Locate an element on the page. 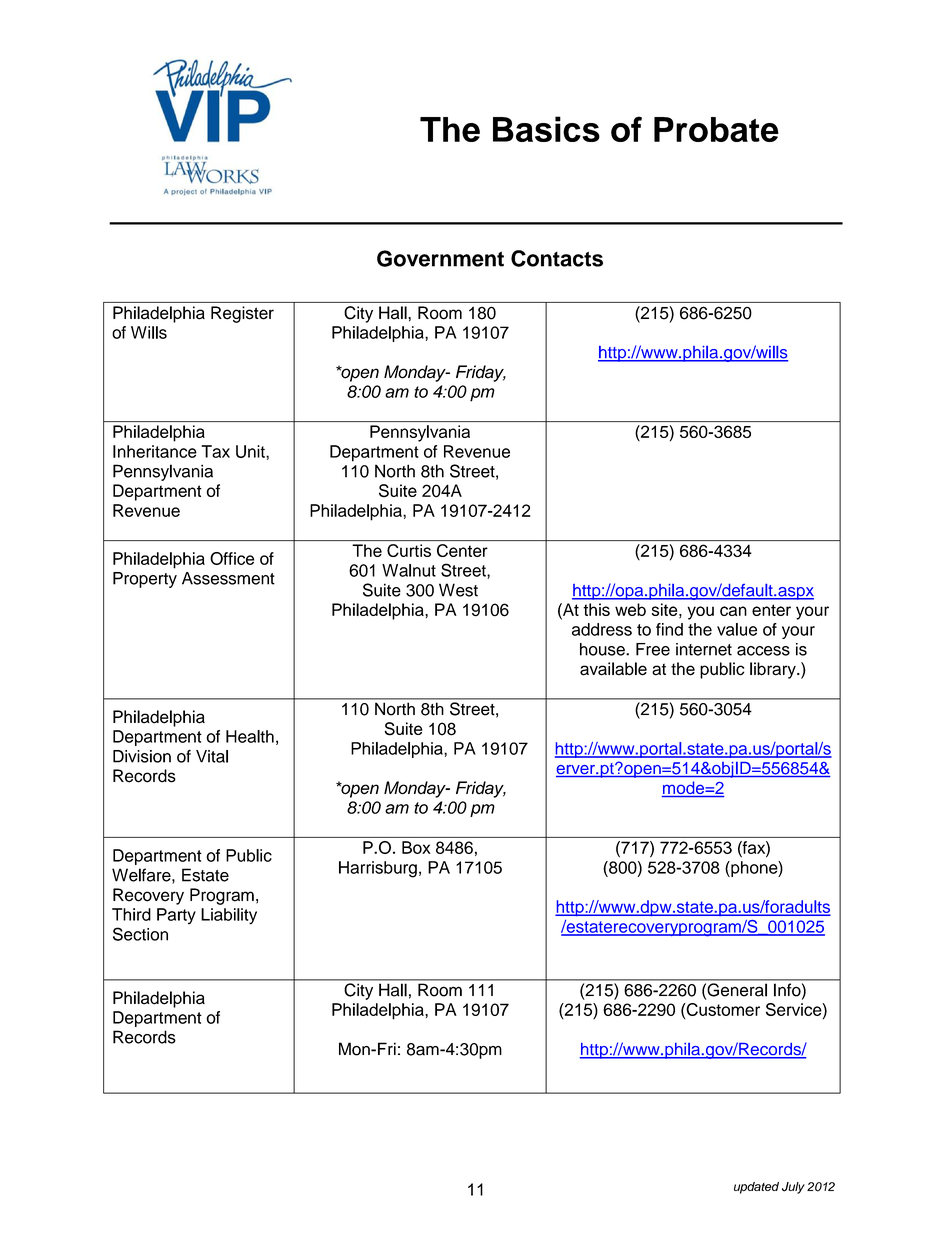 The height and width of the page is (1233, 952). Curtis is located at coordinates (409, 550).
